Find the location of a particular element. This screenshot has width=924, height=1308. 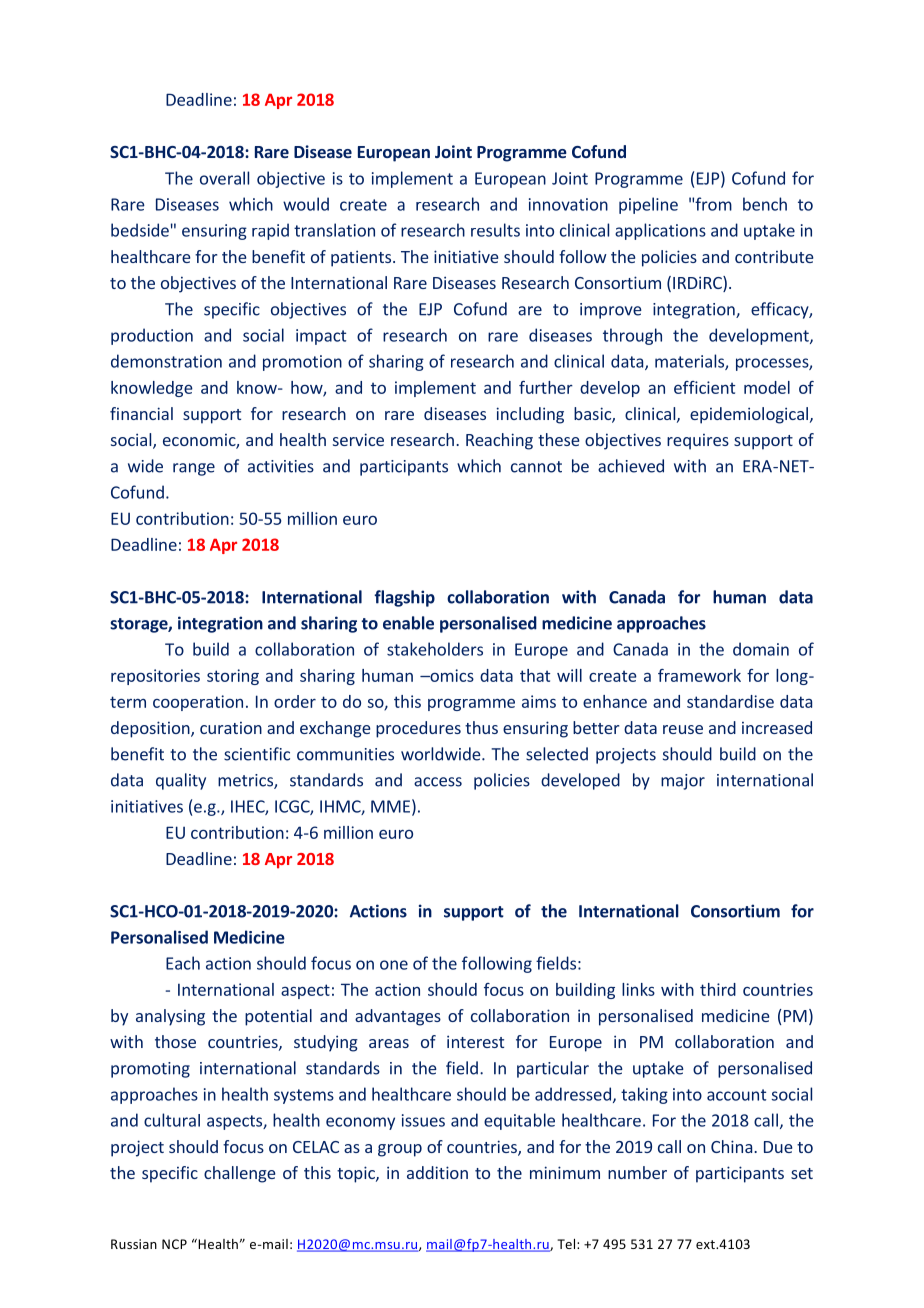

access is located at coordinates (438, 782).
